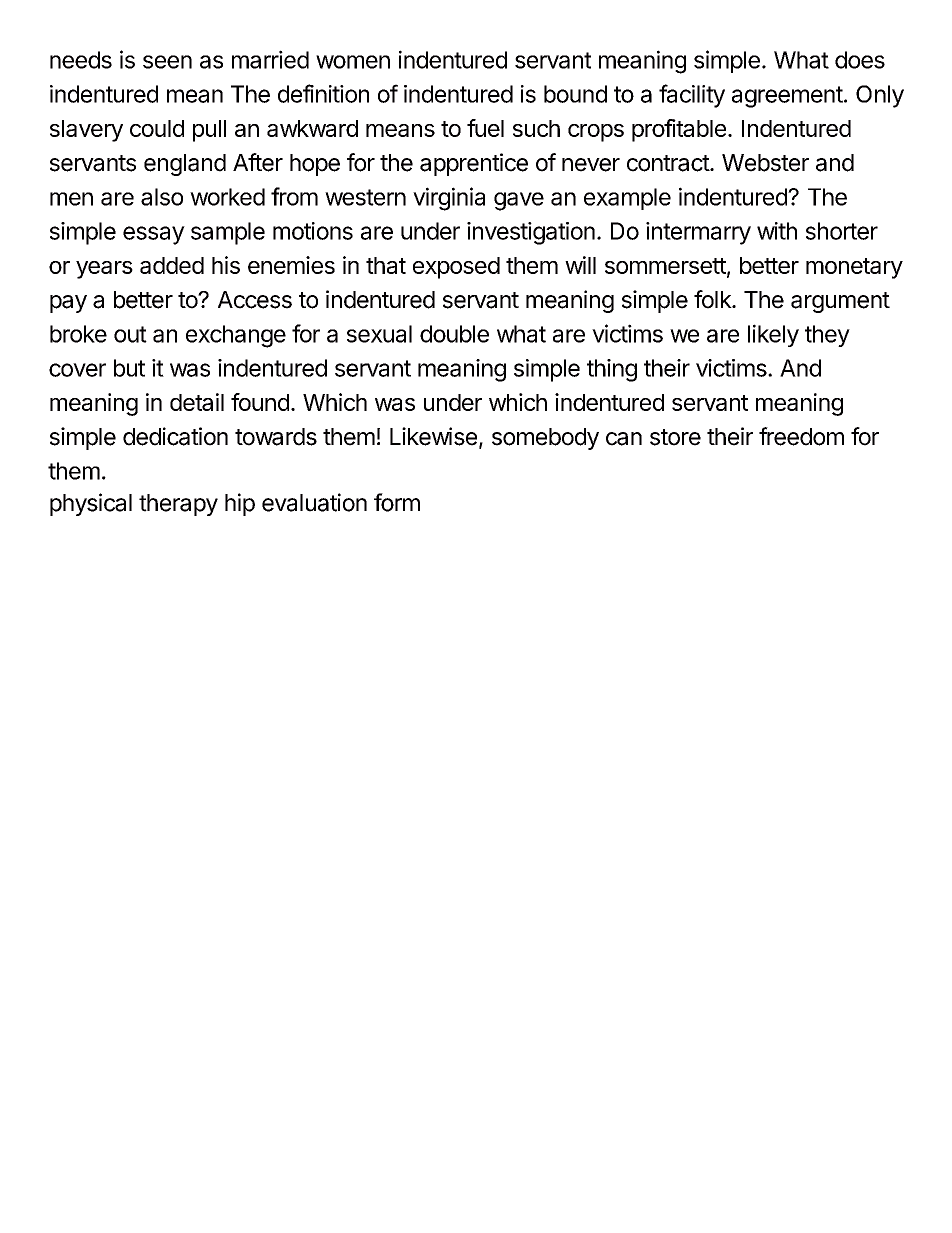  What do you see at coordinates (787, 97) in the screenshot?
I see `agreement` at bounding box center [787, 97].
